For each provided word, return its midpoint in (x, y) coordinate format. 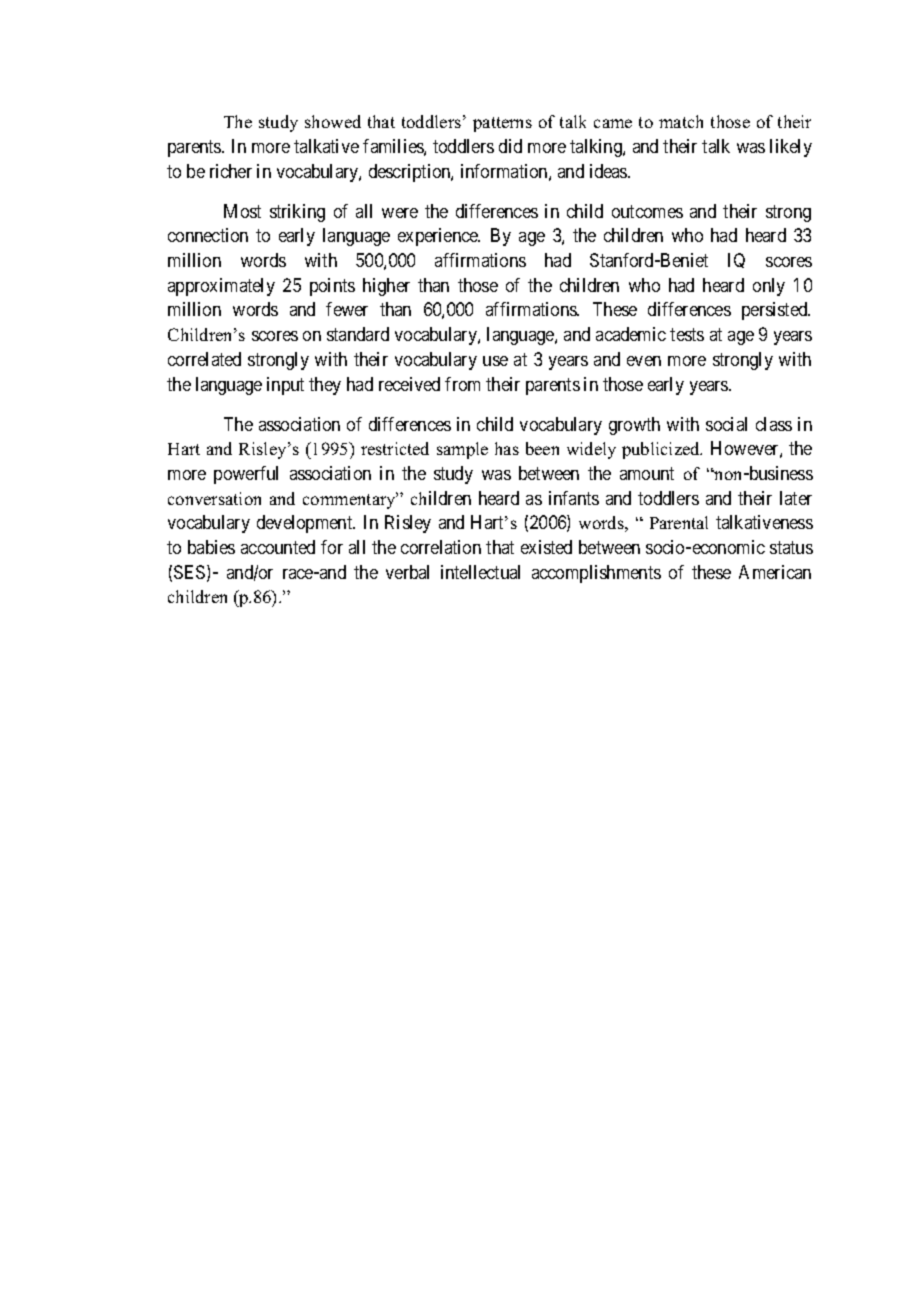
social (726, 424)
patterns (502, 124)
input (285, 386)
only (769, 287)
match (681, 121)
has (507, 448)
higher (386, 287)
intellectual (480, 572)
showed (333, 121)
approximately (221, 287)
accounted (278, 547)
